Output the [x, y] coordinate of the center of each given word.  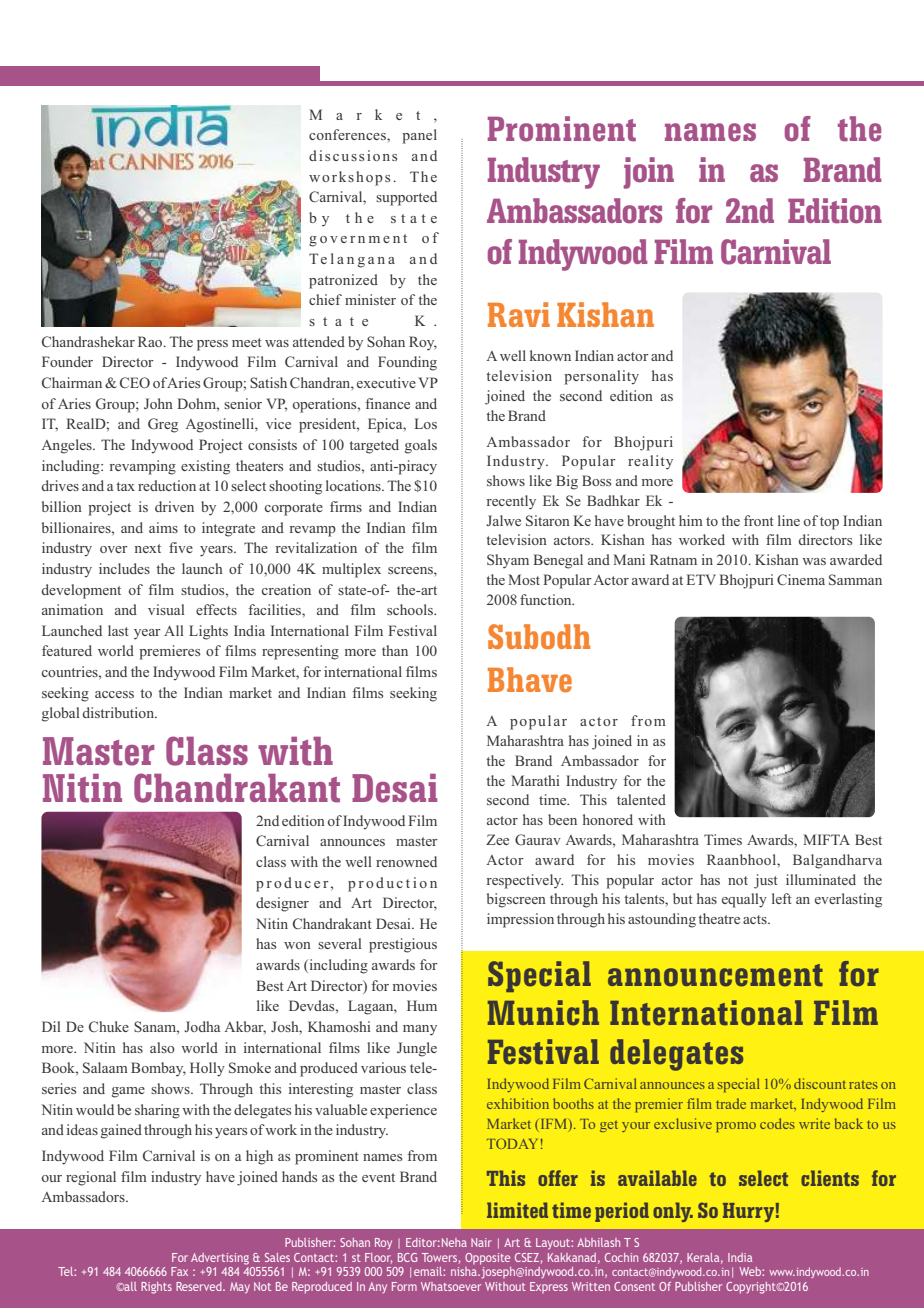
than [395, 650]
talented [641, 799]
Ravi [519, 314]
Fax [179, 1271]
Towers [439, 1257]
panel [419, 136]
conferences [348, 134]
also [162, 1047]
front [759, 520]
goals [421, 446]
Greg [163, 425]
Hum [422, 1005]
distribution [120, 712]
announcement [715, 975]
